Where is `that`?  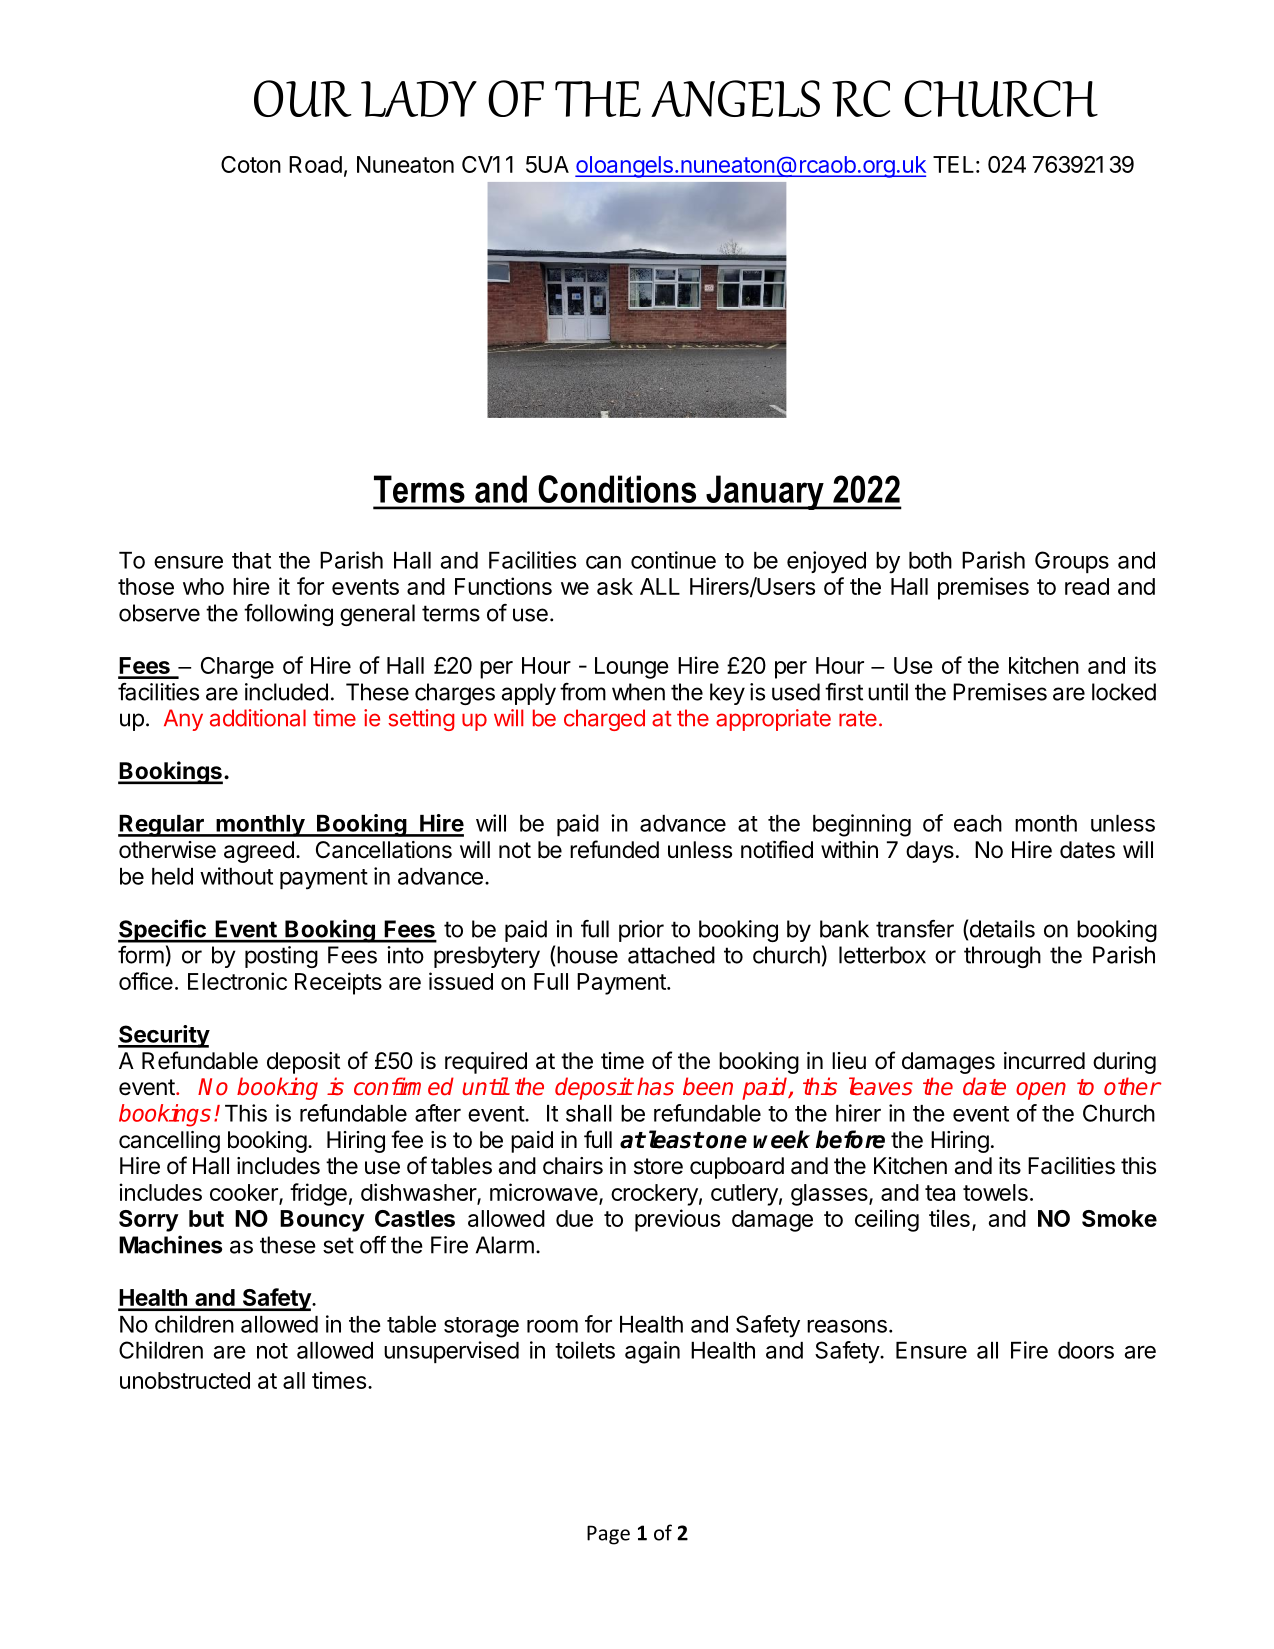 that is located at coordinates (251, 560).
